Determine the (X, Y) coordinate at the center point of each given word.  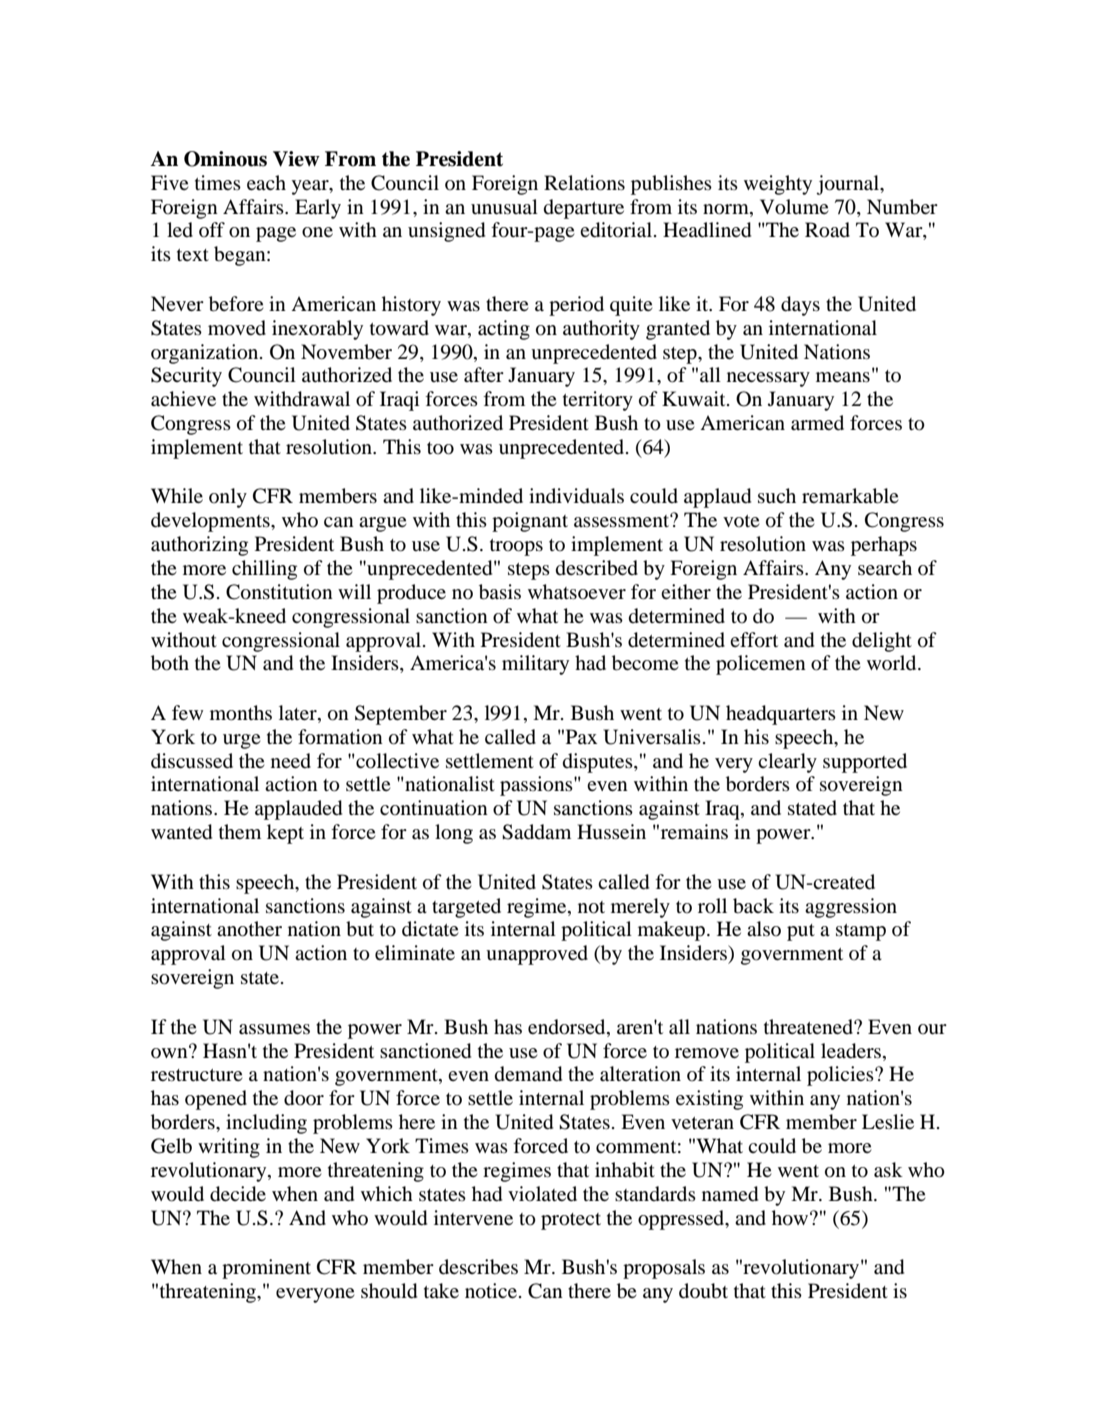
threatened (809, 1027)
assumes (274, 1029)
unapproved (537, 955)
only (228, 498)
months (241, 713)
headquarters (781, 715)
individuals (576, 496)
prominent (266, 1269)
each (266, 182)
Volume (794, 207)
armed (817, 422)
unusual (504, 207)
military (535, 665)
